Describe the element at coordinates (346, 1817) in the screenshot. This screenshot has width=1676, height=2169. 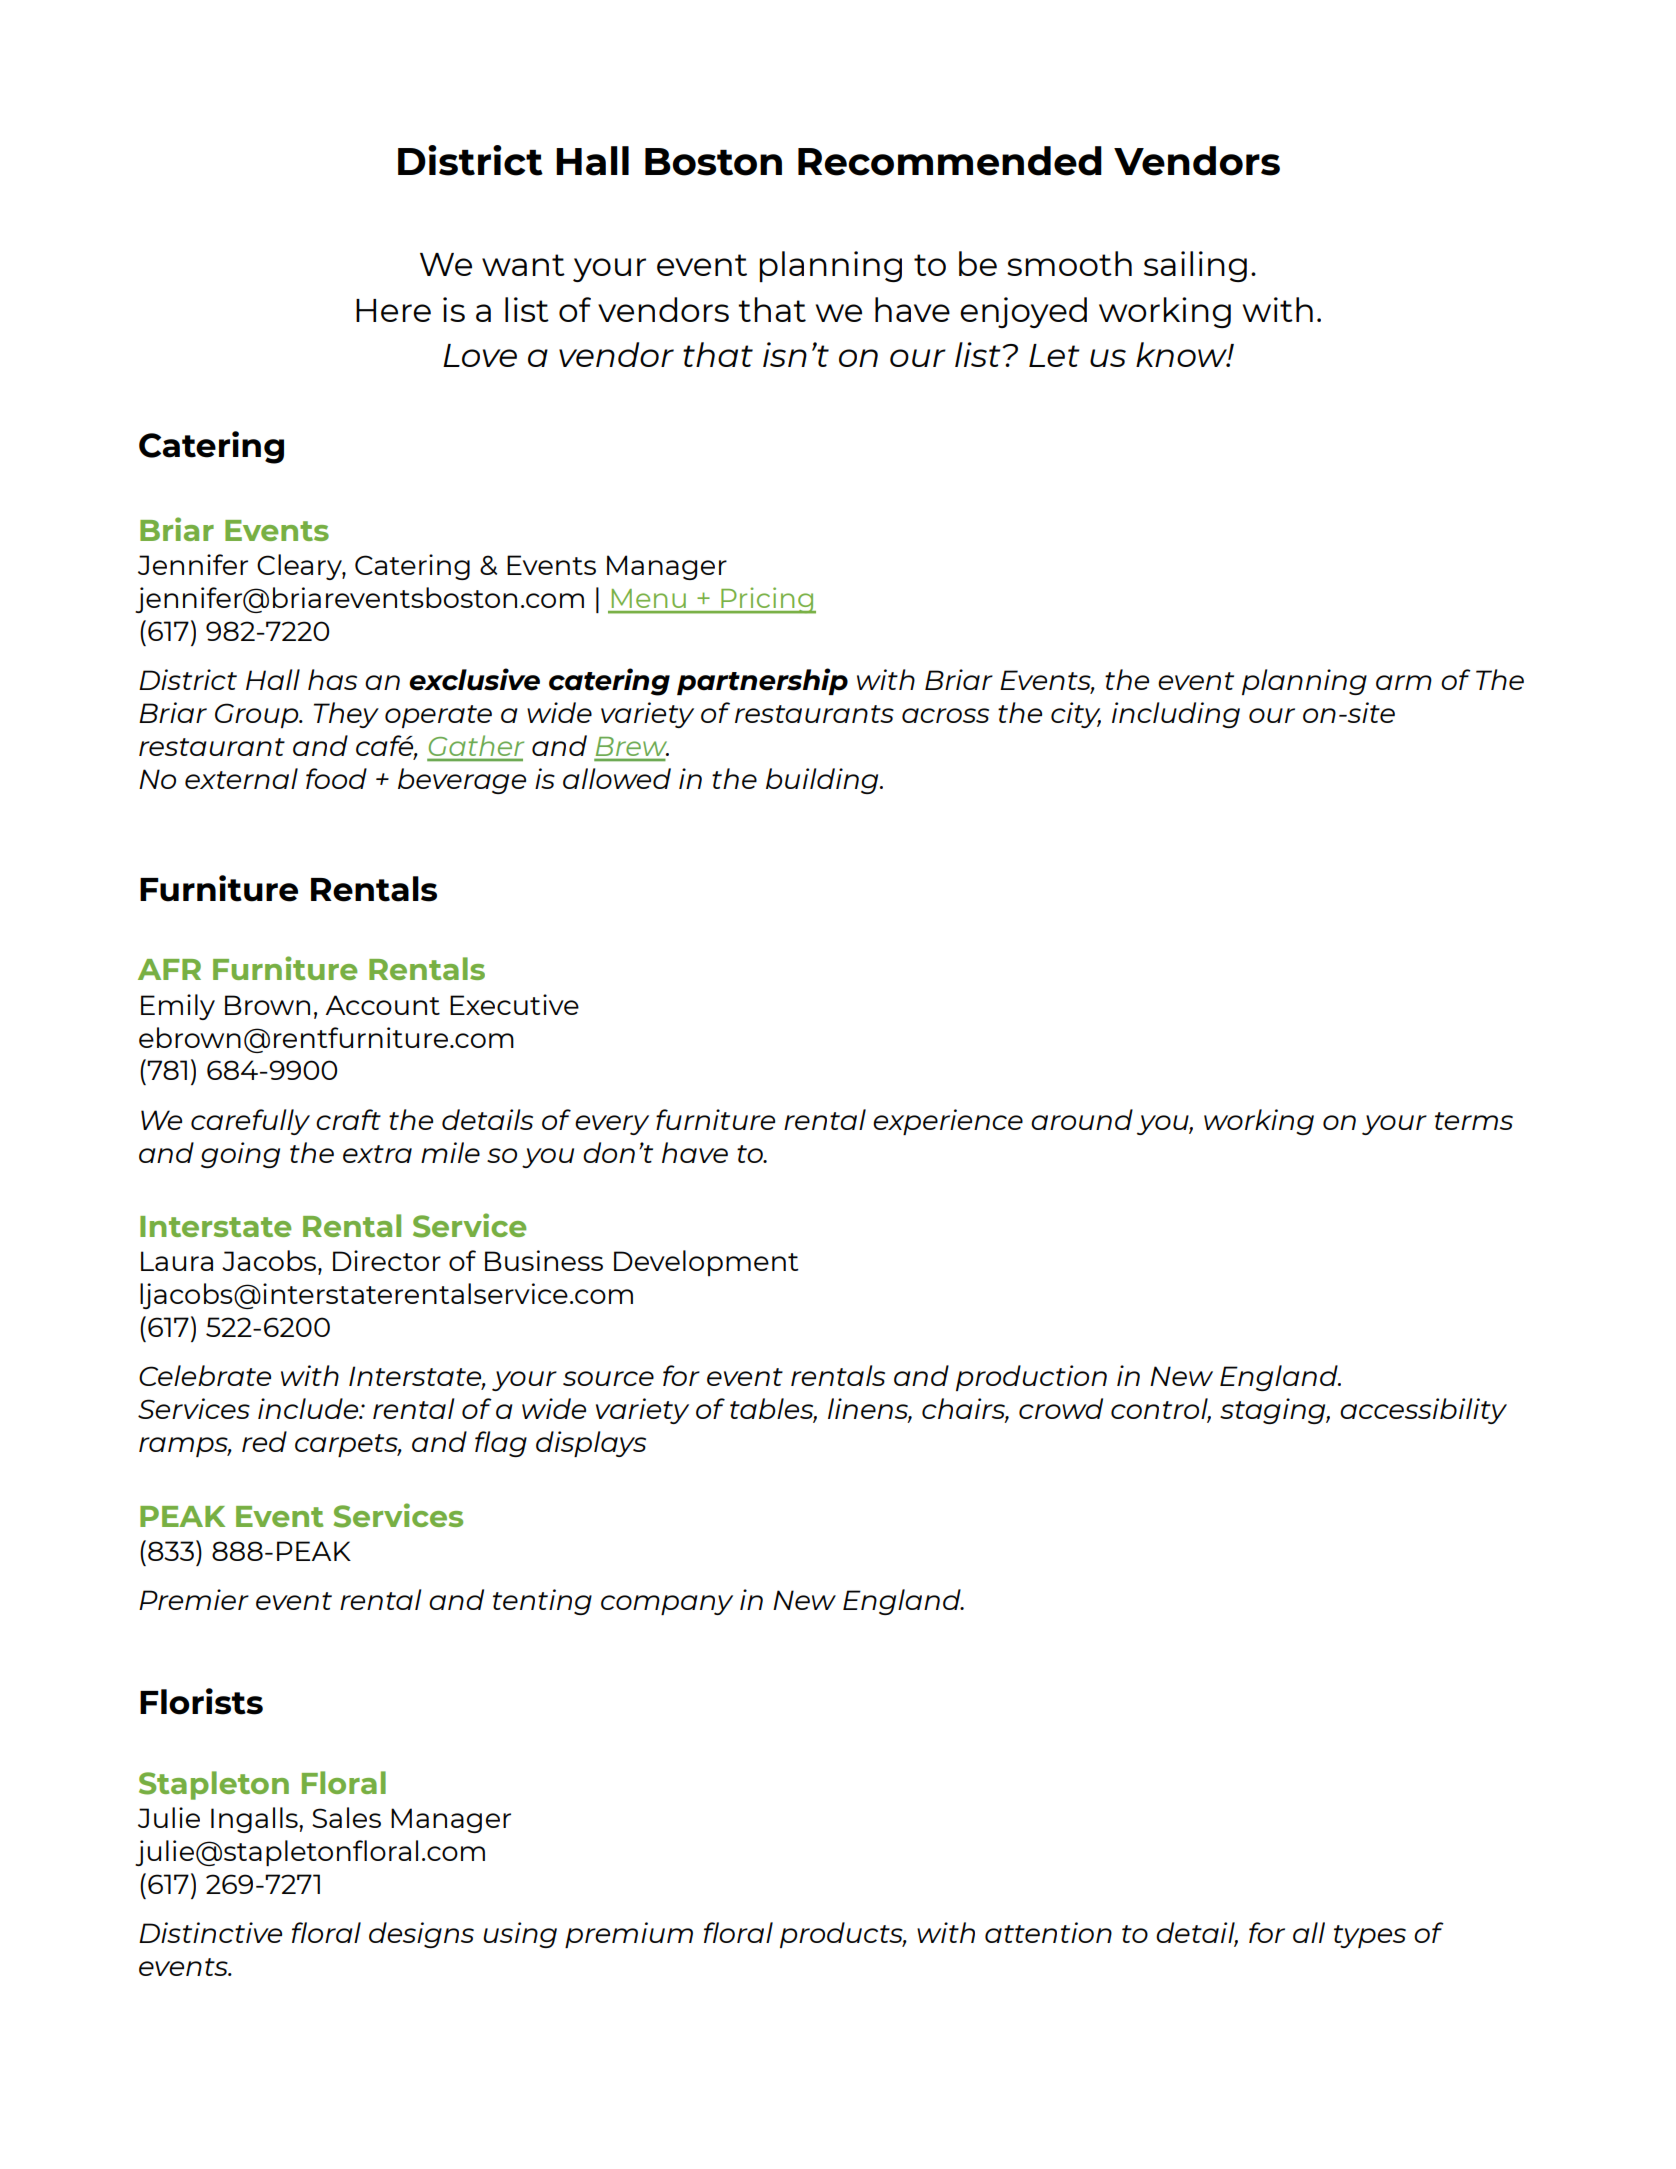
I see `Sales` at that location.
